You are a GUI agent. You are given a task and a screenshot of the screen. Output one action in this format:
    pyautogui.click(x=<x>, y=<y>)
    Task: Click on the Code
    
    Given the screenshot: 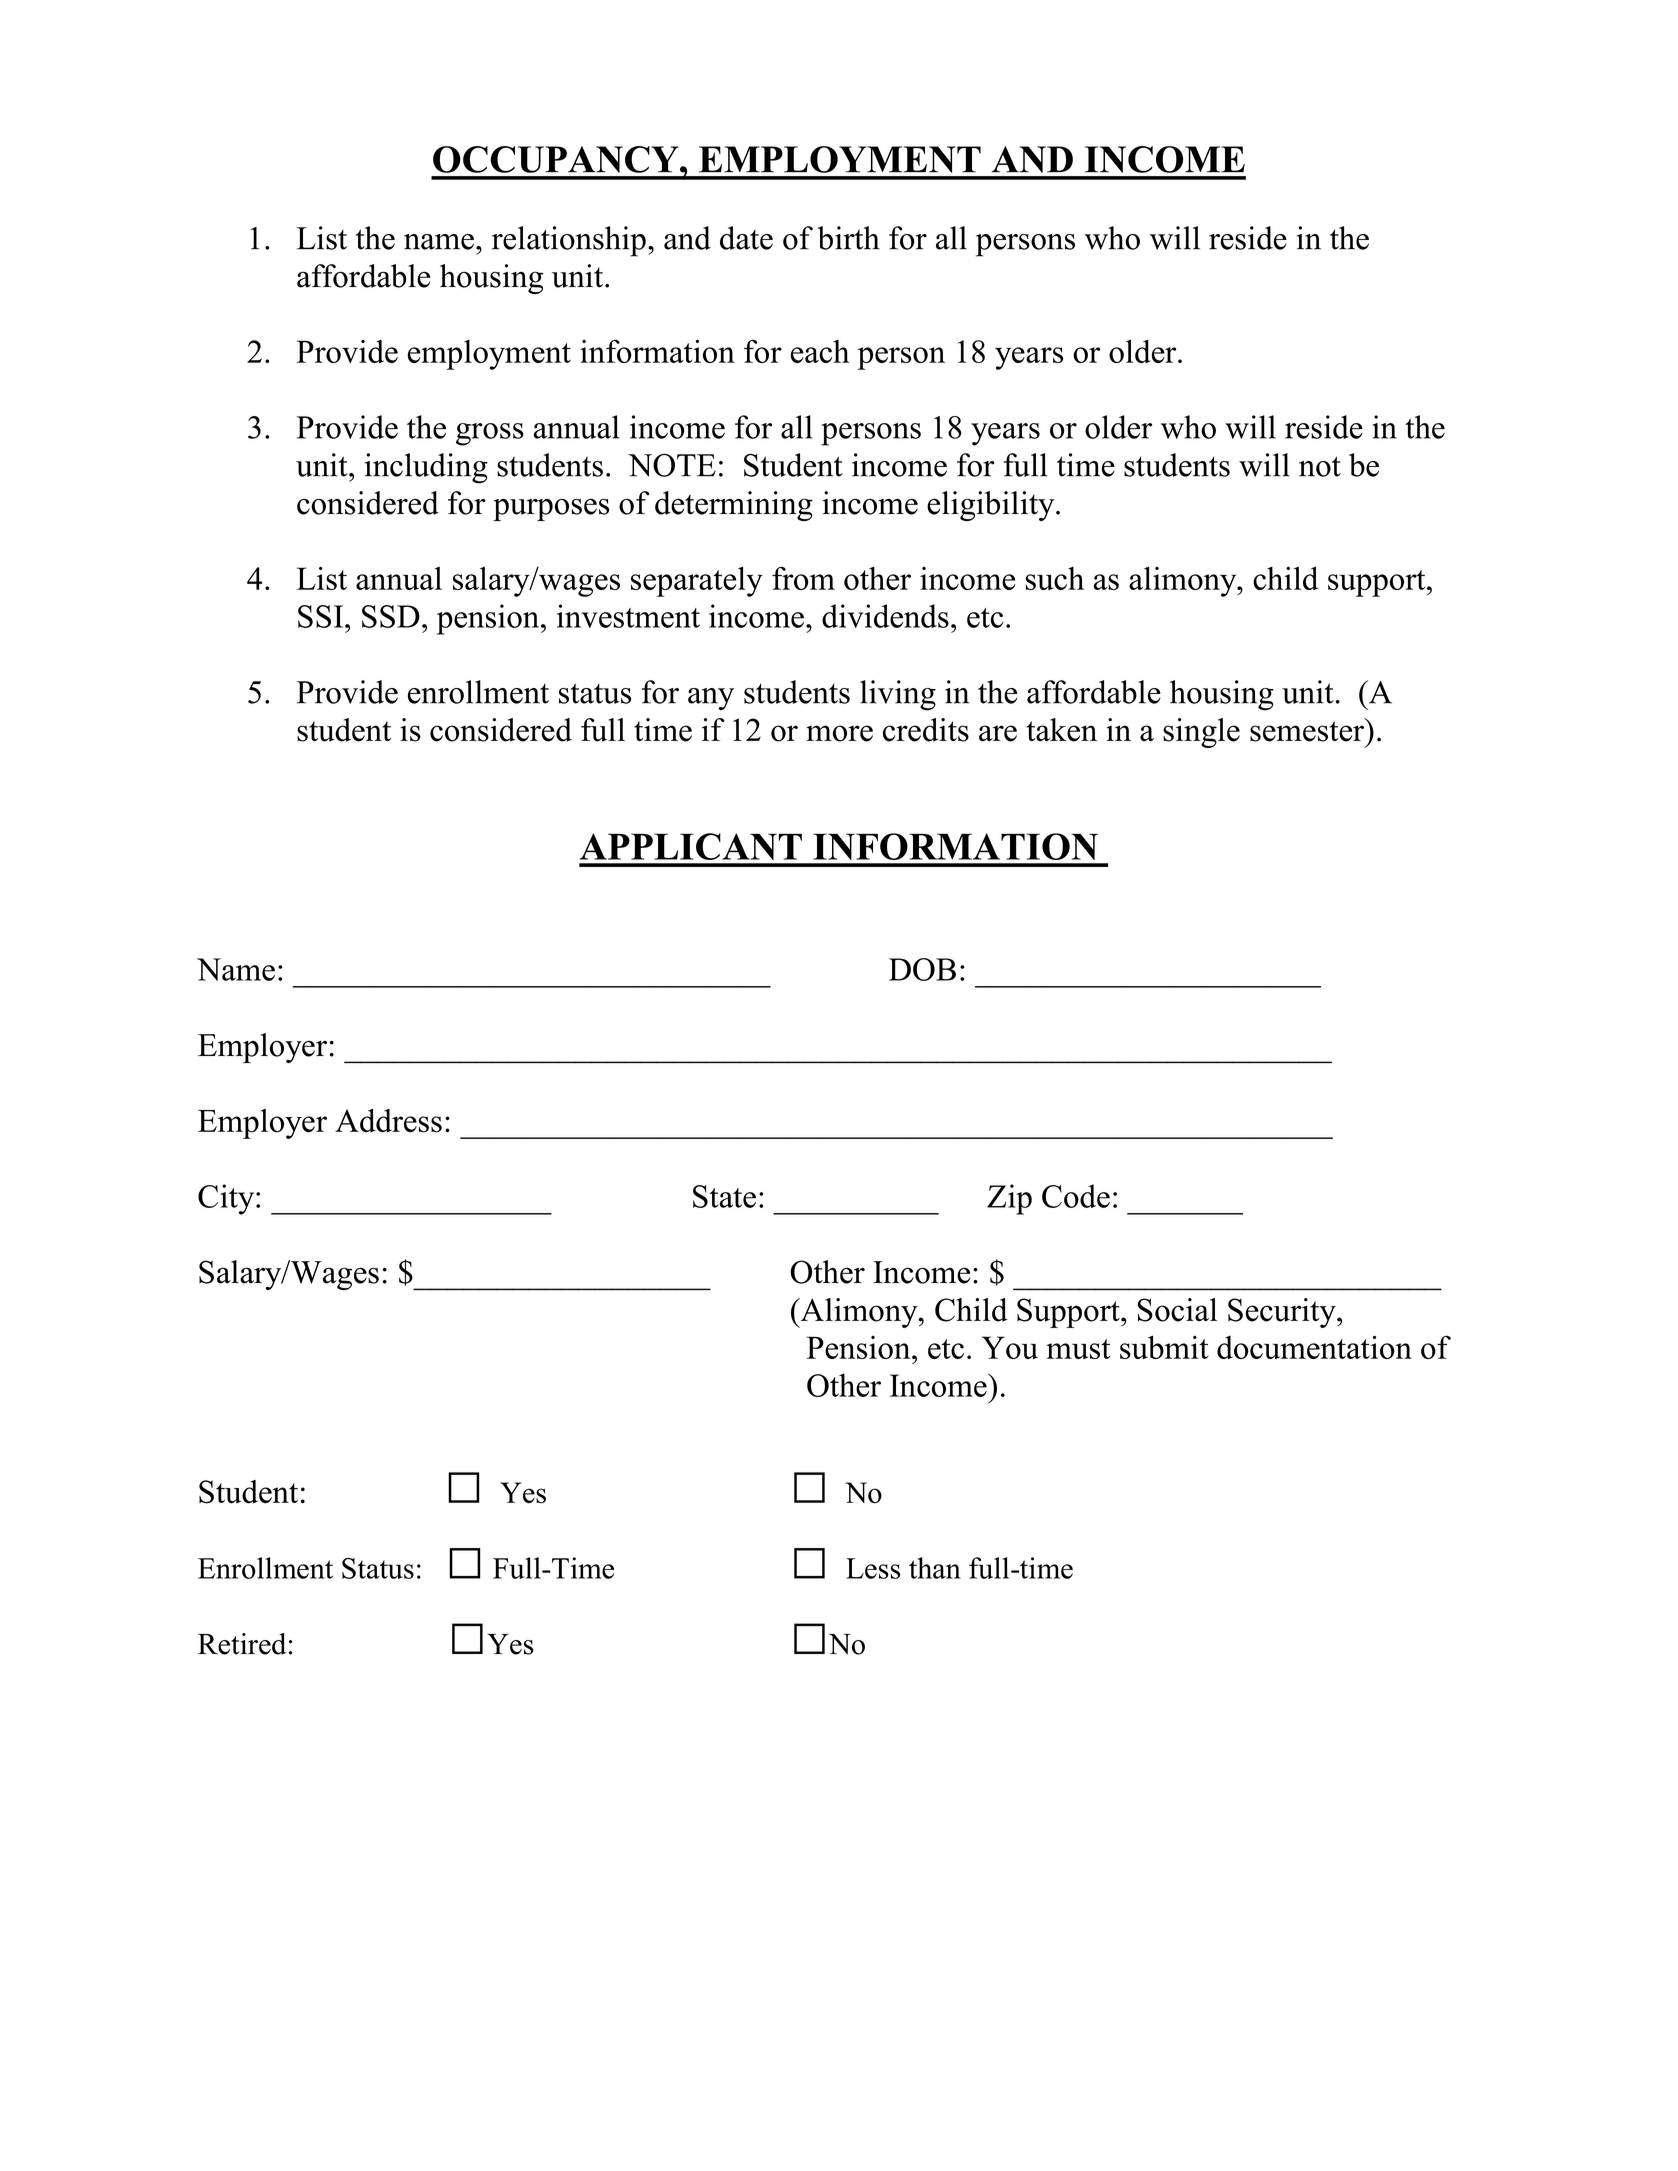 What is the action you would take?
    pyautogui.click(x=1076, y=1196)
